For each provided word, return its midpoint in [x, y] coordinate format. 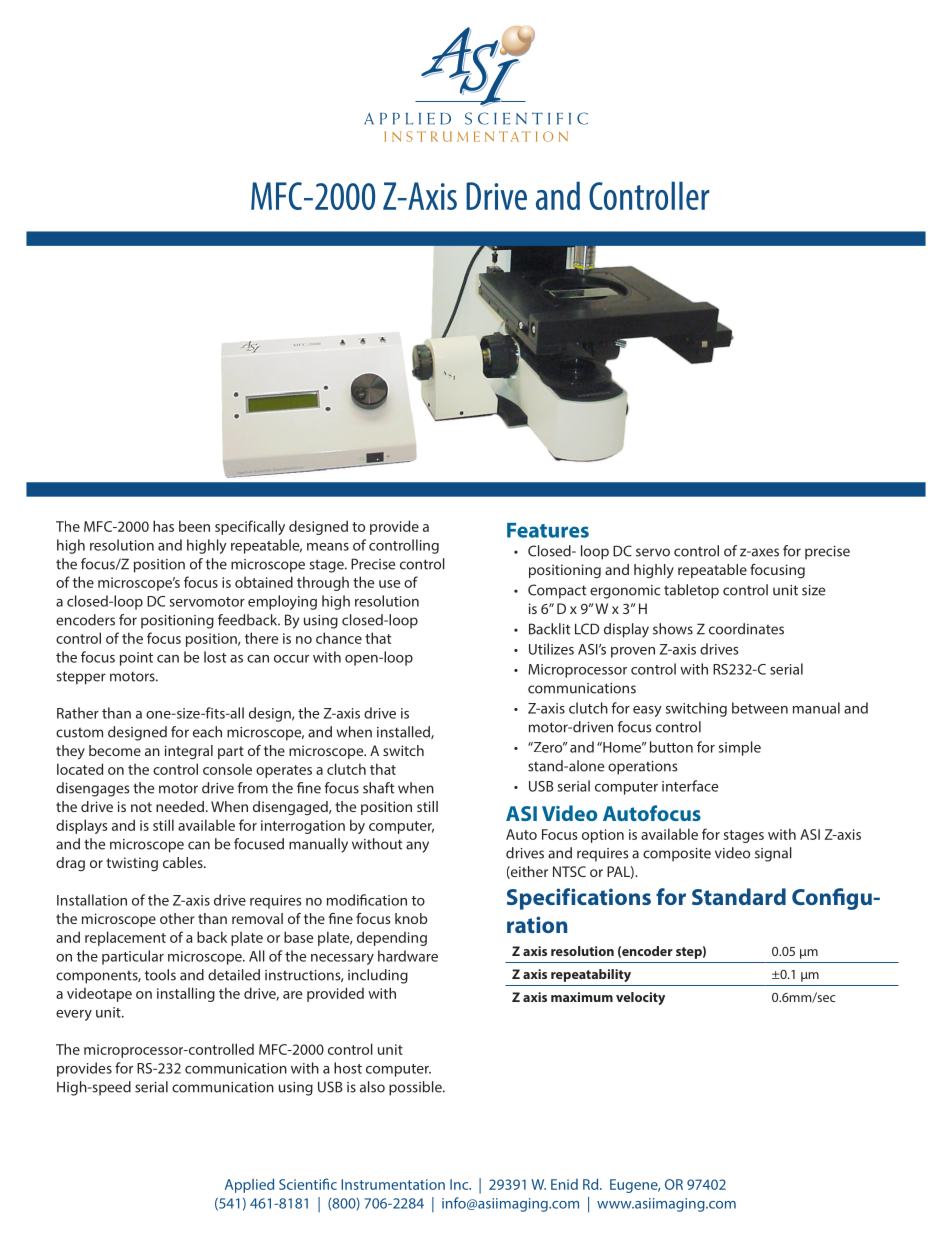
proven [633, 652]
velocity [640, 998]
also [372, 1087]
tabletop [691, 591]
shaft [378, 788]
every [74, 1015]
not [141, 807]
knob [411, 918]
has [163, 526]
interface [690, 786]
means [328, 547]
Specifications [579, 899]
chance [339, 638]
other [177, 918]
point [136, 659]
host [348, 1068]
